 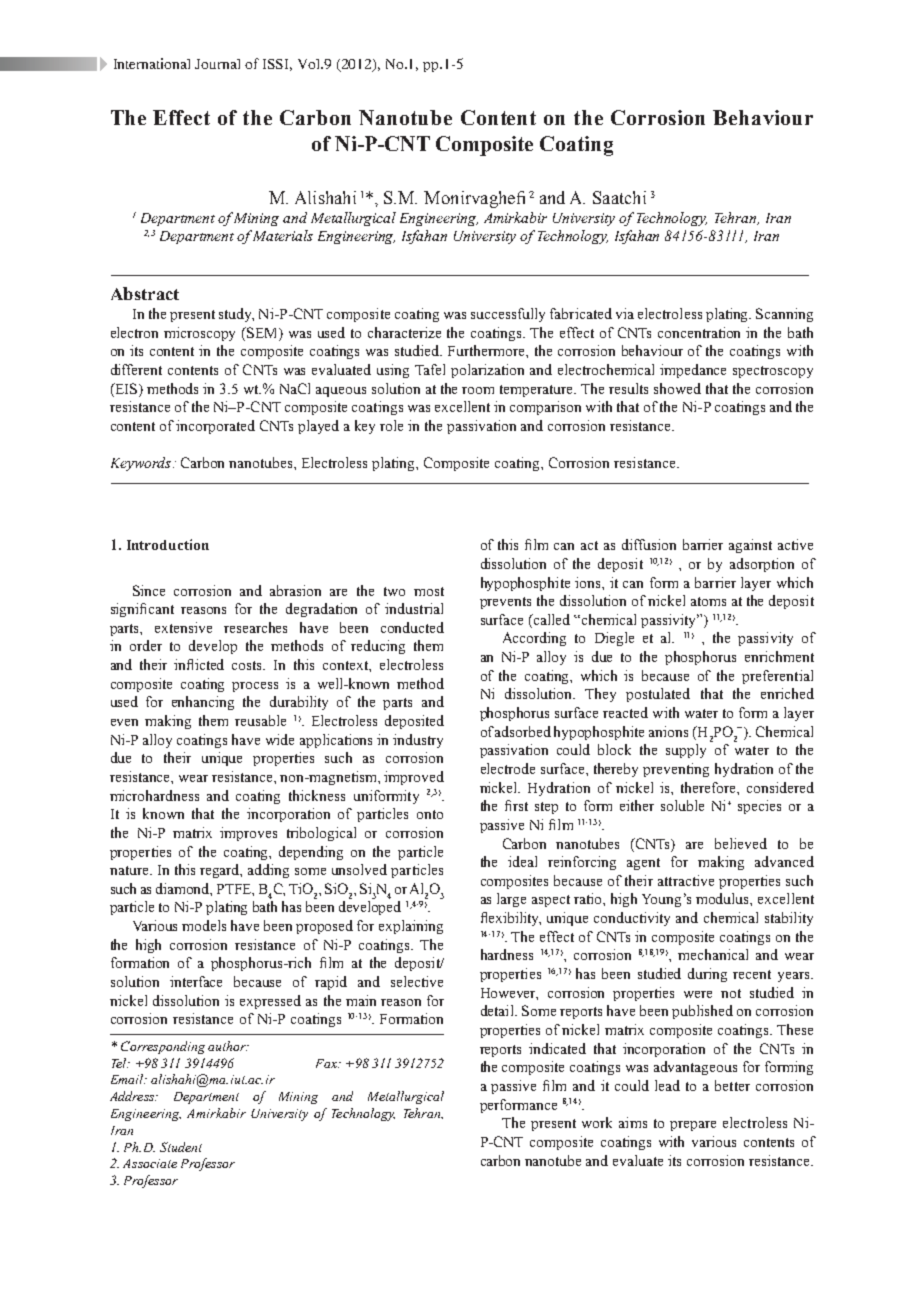 I want to click on work, so click(x=597, y=1122).
